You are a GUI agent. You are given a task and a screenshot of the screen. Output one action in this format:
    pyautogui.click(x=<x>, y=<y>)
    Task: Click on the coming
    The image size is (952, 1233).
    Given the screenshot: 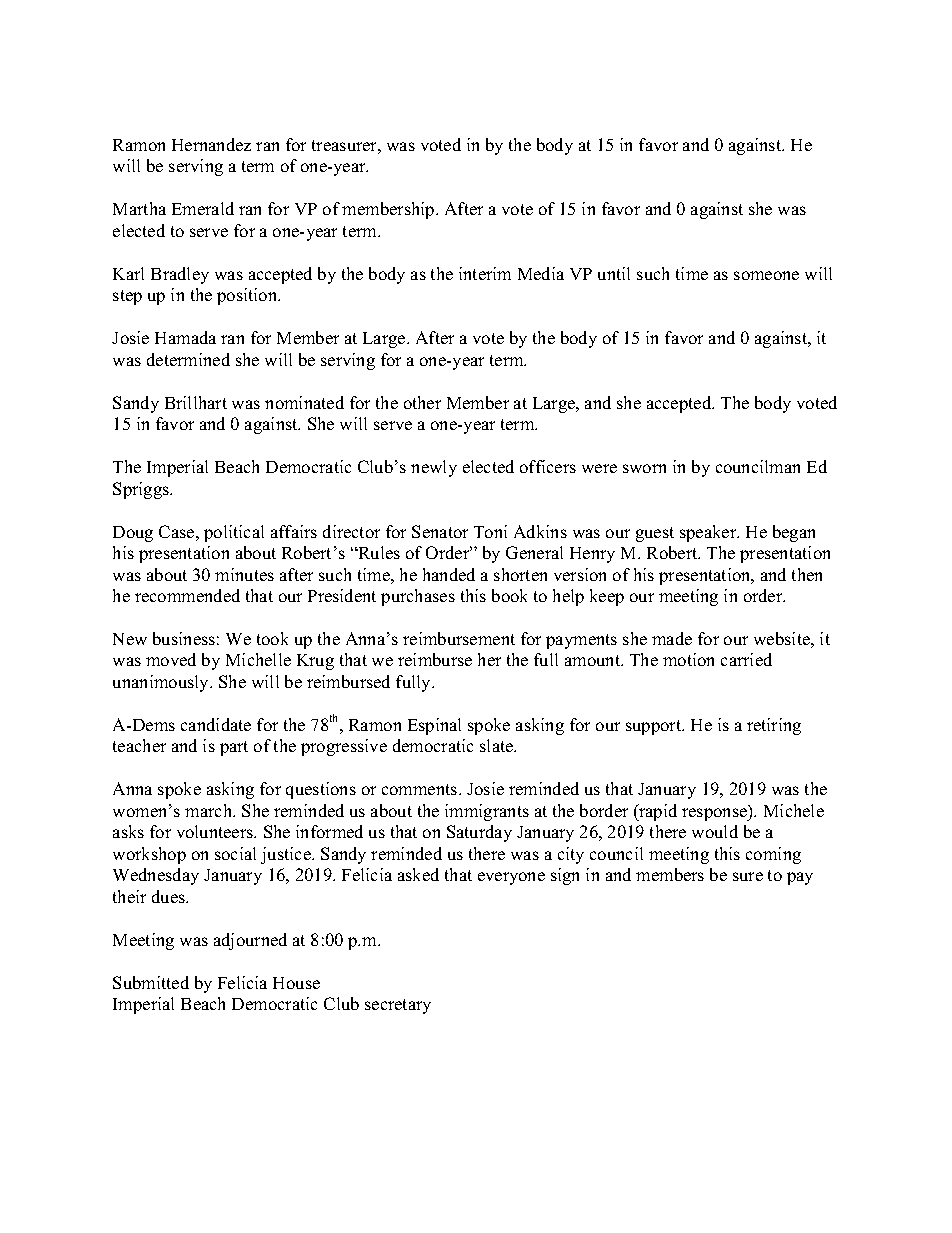 What is the action you would take?
    pyautogui.click(x=773, y=855)
